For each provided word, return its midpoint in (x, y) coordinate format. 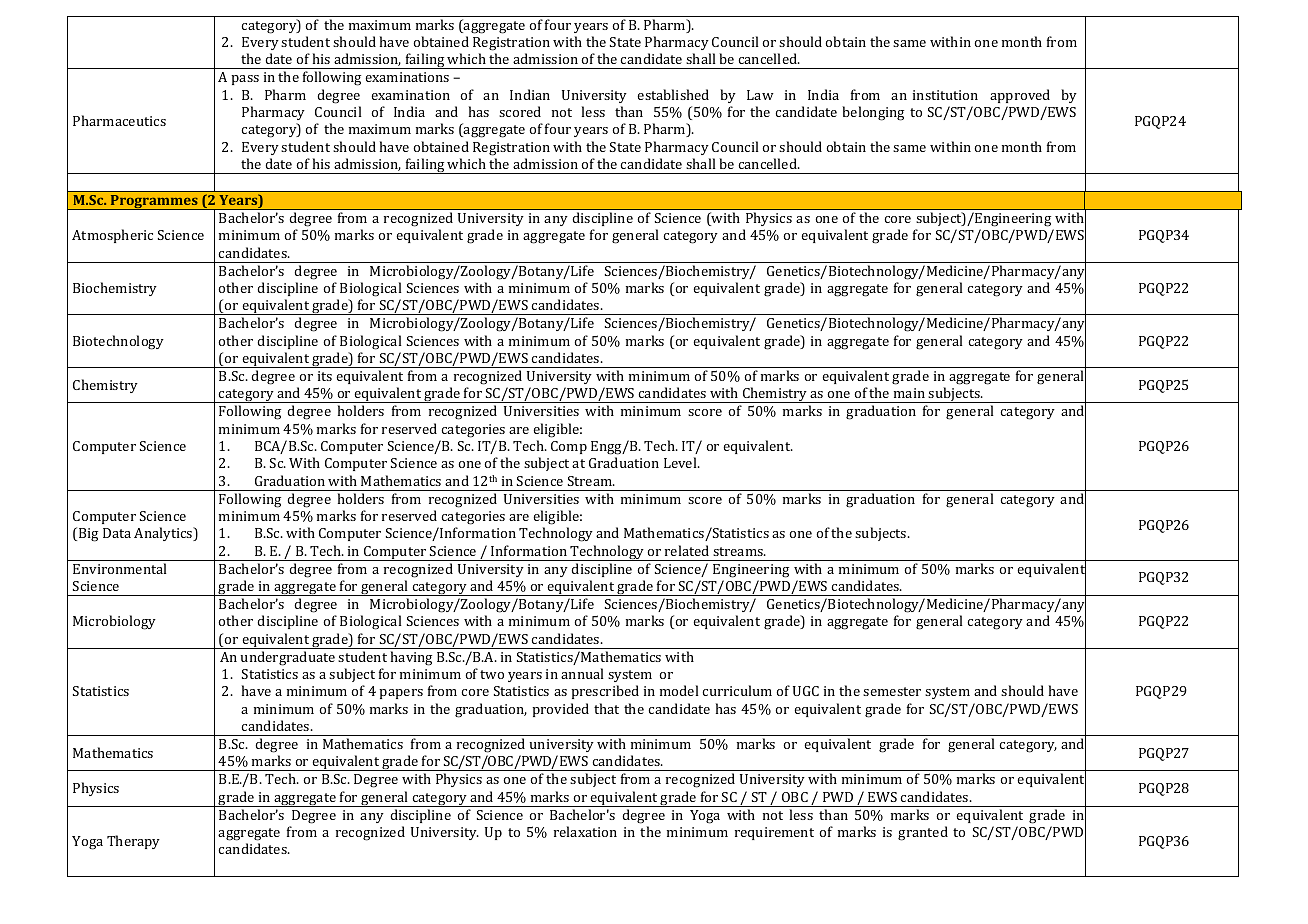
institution (945, 95)
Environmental (120, 568)
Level (681, 462)
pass (245, 80)
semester (892, 691)
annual (582, 673)
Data (117, 533)
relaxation (585, 831)
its (325, 376)
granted (923, 833)
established (673, 94)
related (687, 550)
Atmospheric (112, 236)
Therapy (133, 842)
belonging (873, 113)
